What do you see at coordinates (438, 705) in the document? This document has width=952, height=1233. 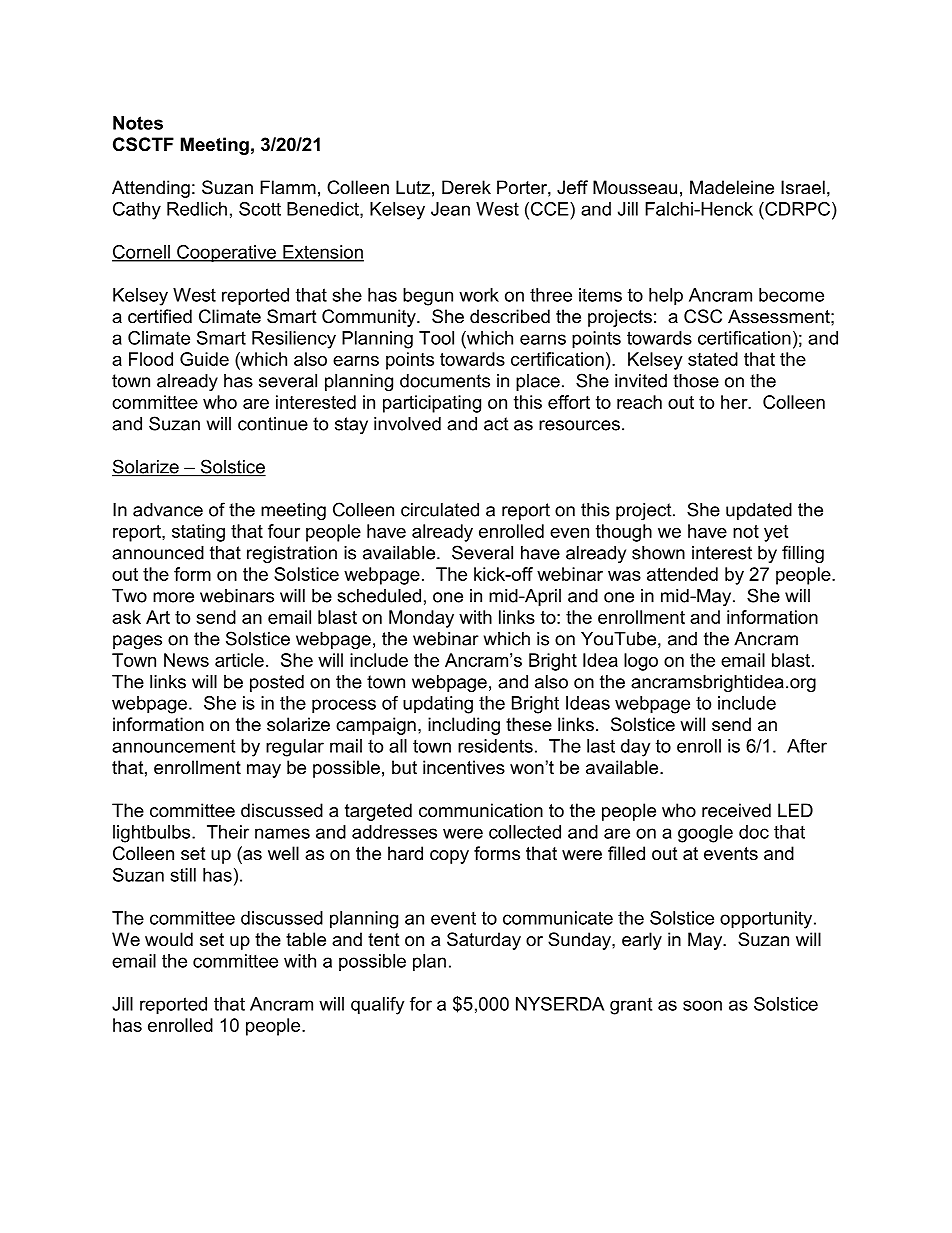 I see `updating` at bounding box center [438, 705].
